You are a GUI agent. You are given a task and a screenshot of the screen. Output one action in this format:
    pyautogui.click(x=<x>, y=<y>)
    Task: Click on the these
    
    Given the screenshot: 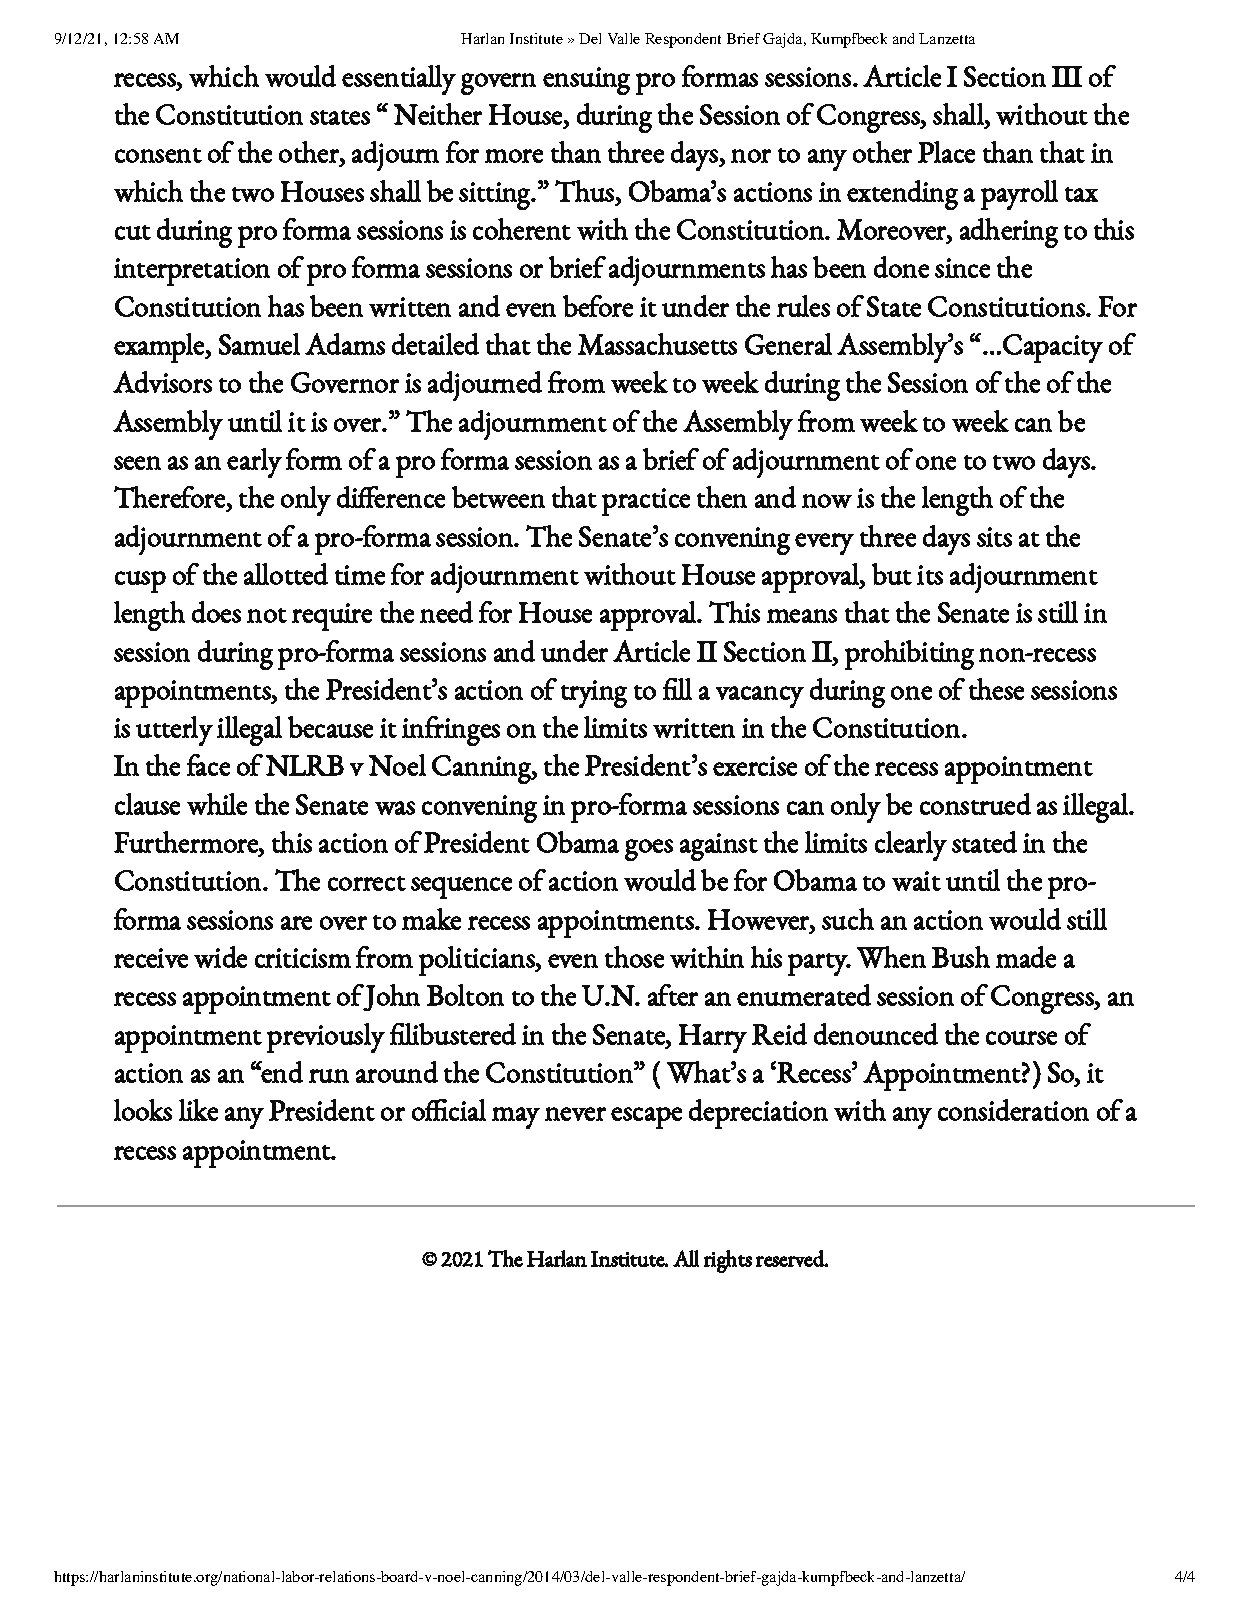 What is the action you would take?
    pyautogui.click(x=996, y=689)
